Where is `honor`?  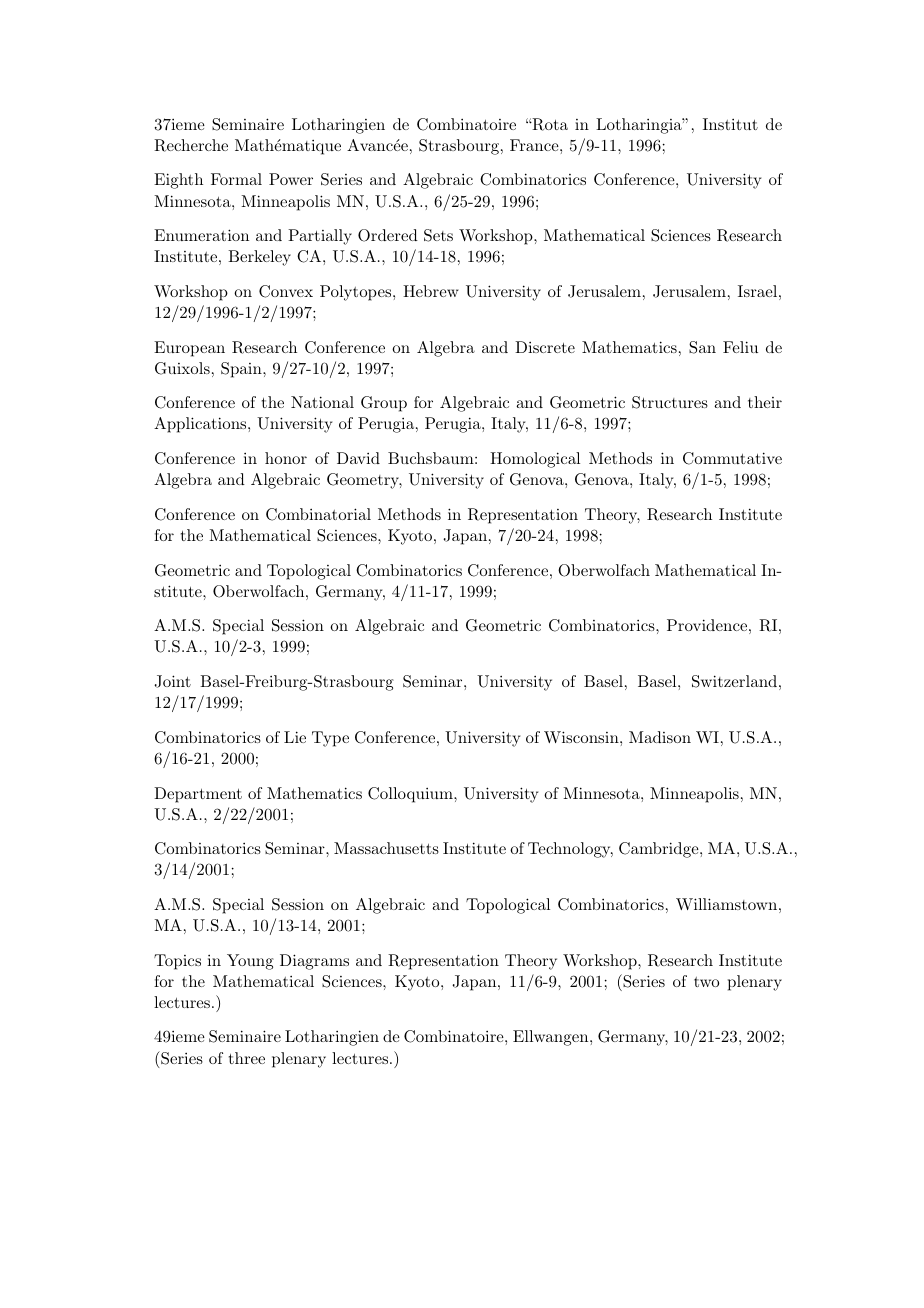 honor is located at coordinates (286, 458).
